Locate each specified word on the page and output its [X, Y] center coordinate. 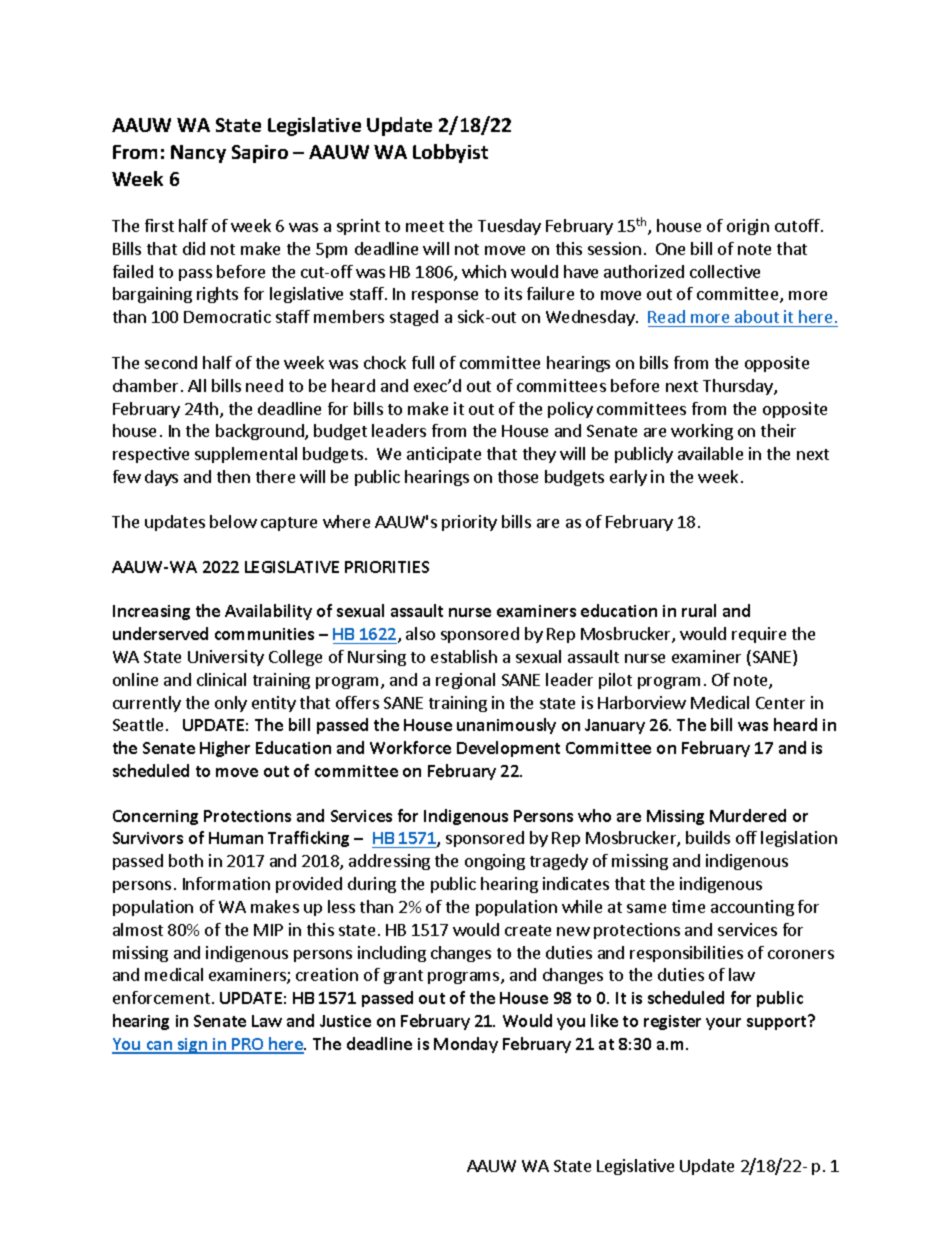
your [723, 1024]
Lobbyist [450, 153]
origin [748, 227]
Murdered [748, 815]
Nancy [198, 154]
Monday [466, 1045]
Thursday [739, 387]
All [197, 385]
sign [193, 1046]
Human [236, 838]
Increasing [151, 612]
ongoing [495, 862]
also [420, 633]
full [423, 362]
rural [699, 610]
